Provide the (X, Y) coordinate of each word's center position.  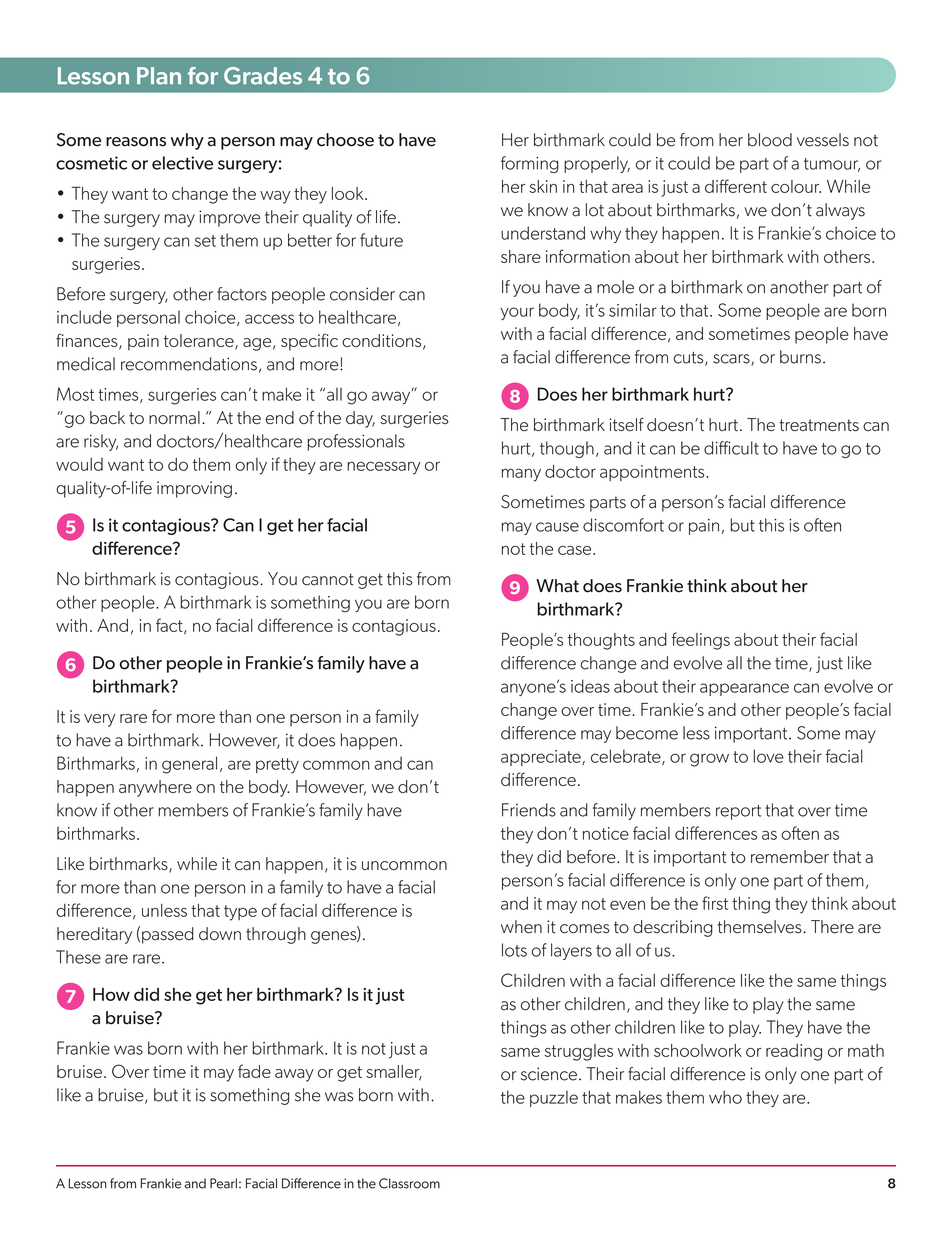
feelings (701, 641)
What (557, 586)
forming (530, 164)
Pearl (223, 1183)
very (99, 720)
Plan (159, 76)
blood (770, 140)
